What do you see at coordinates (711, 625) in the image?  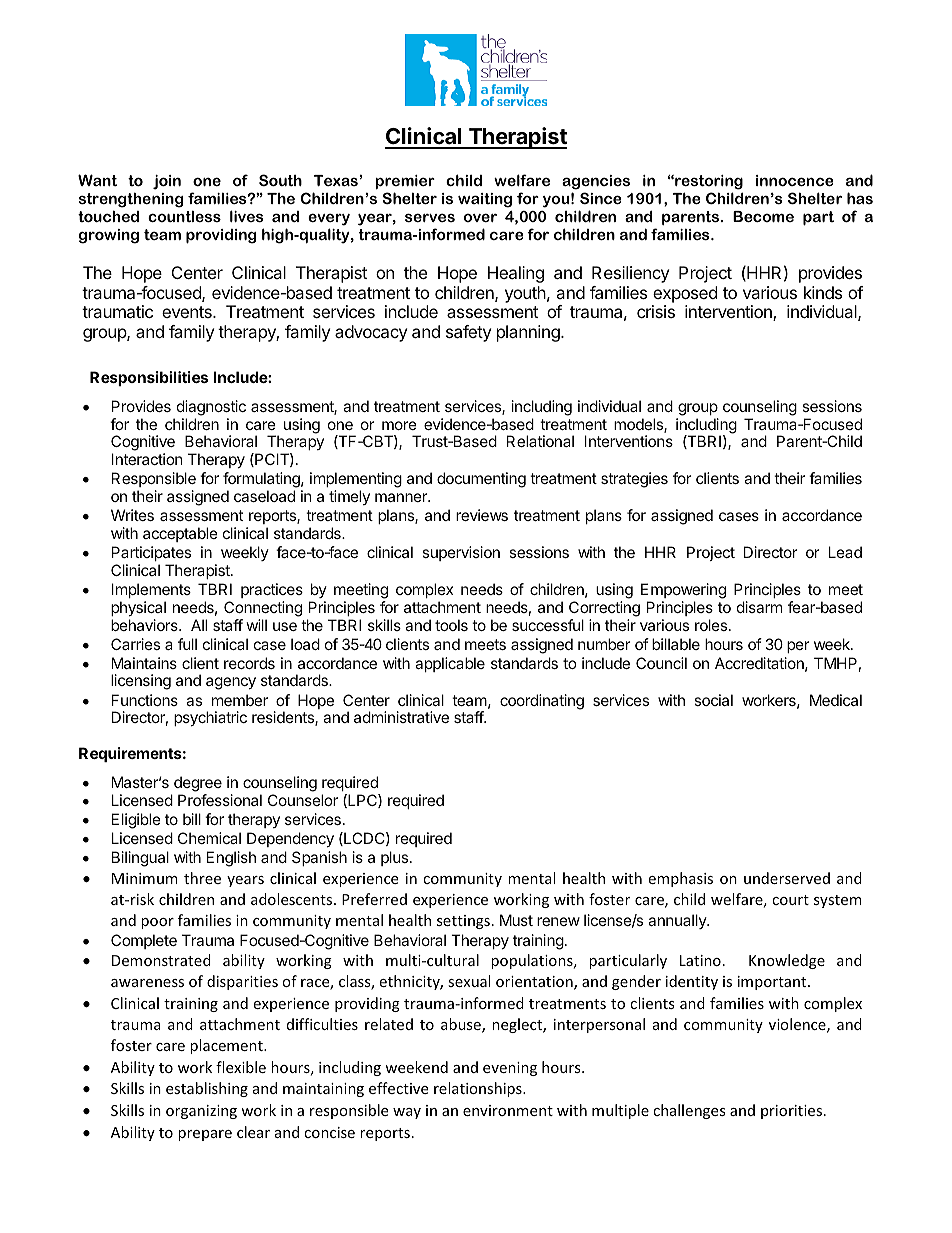 I see `roles` at bounding box center [711, 625].
